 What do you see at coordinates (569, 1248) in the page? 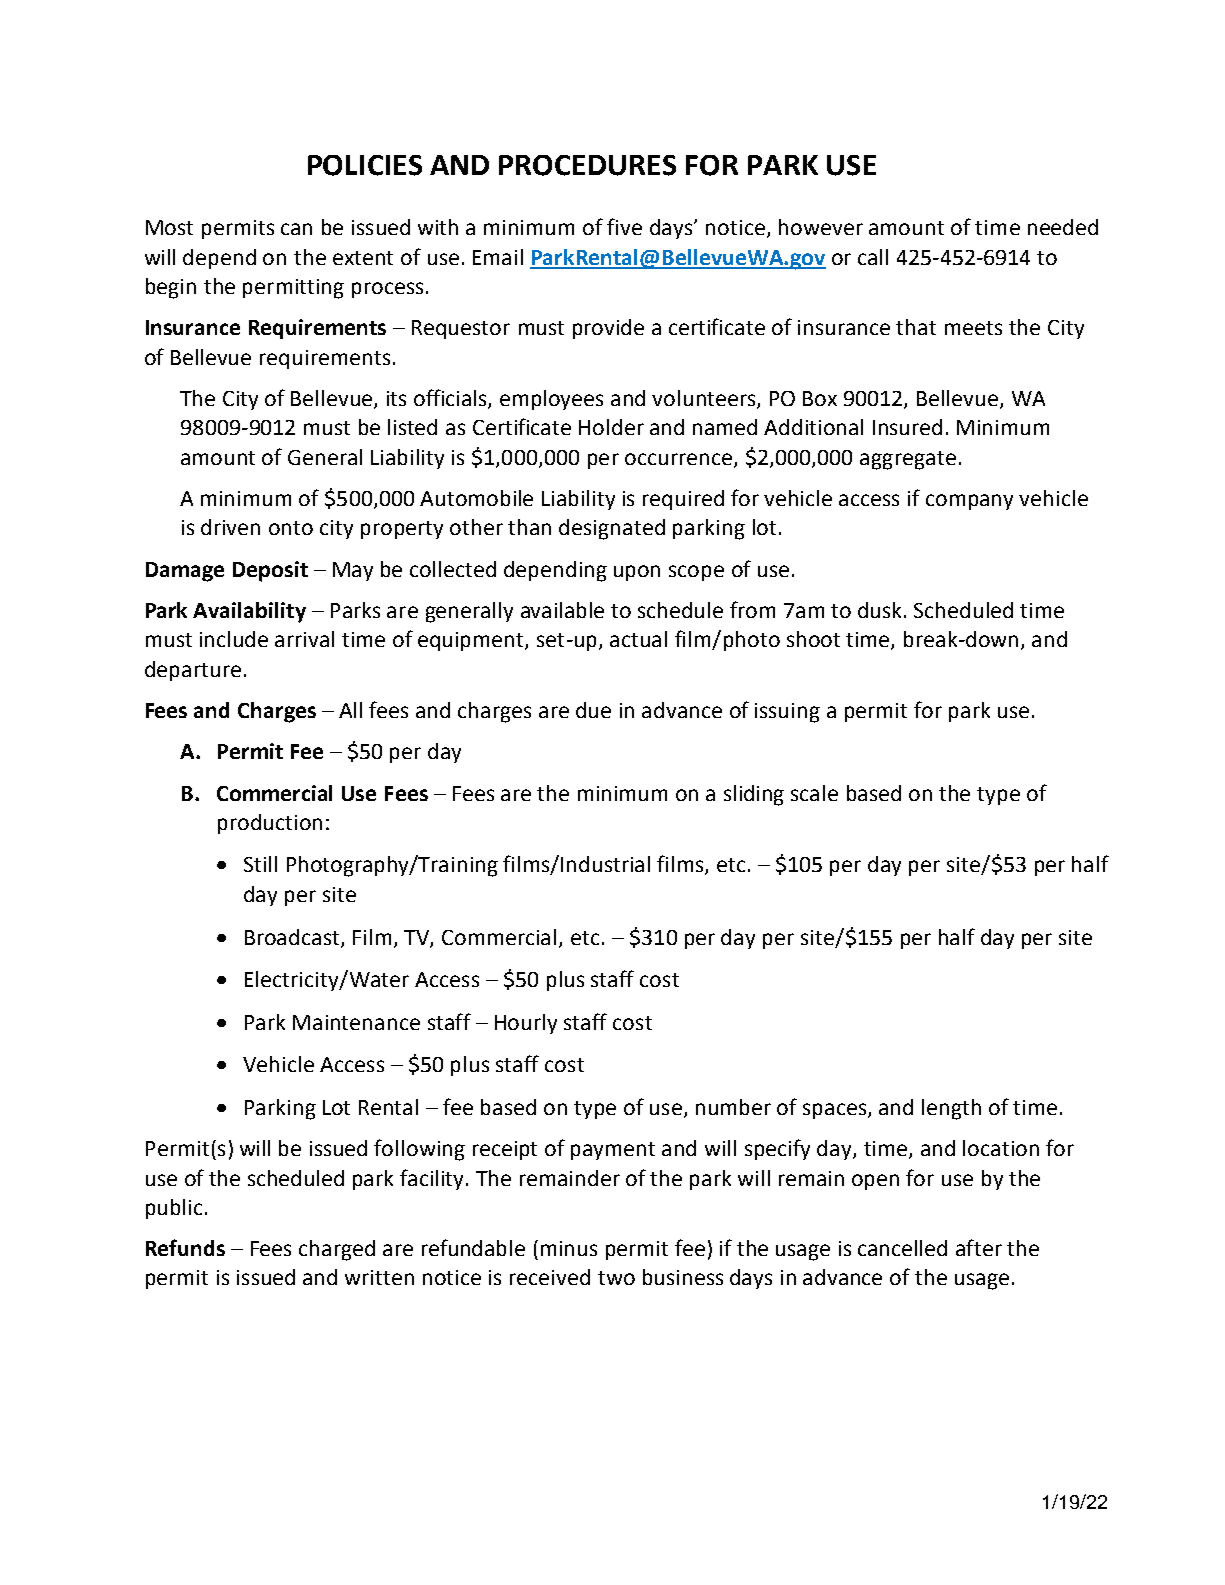
I see `minus` at bounding box center [569, 1248].
